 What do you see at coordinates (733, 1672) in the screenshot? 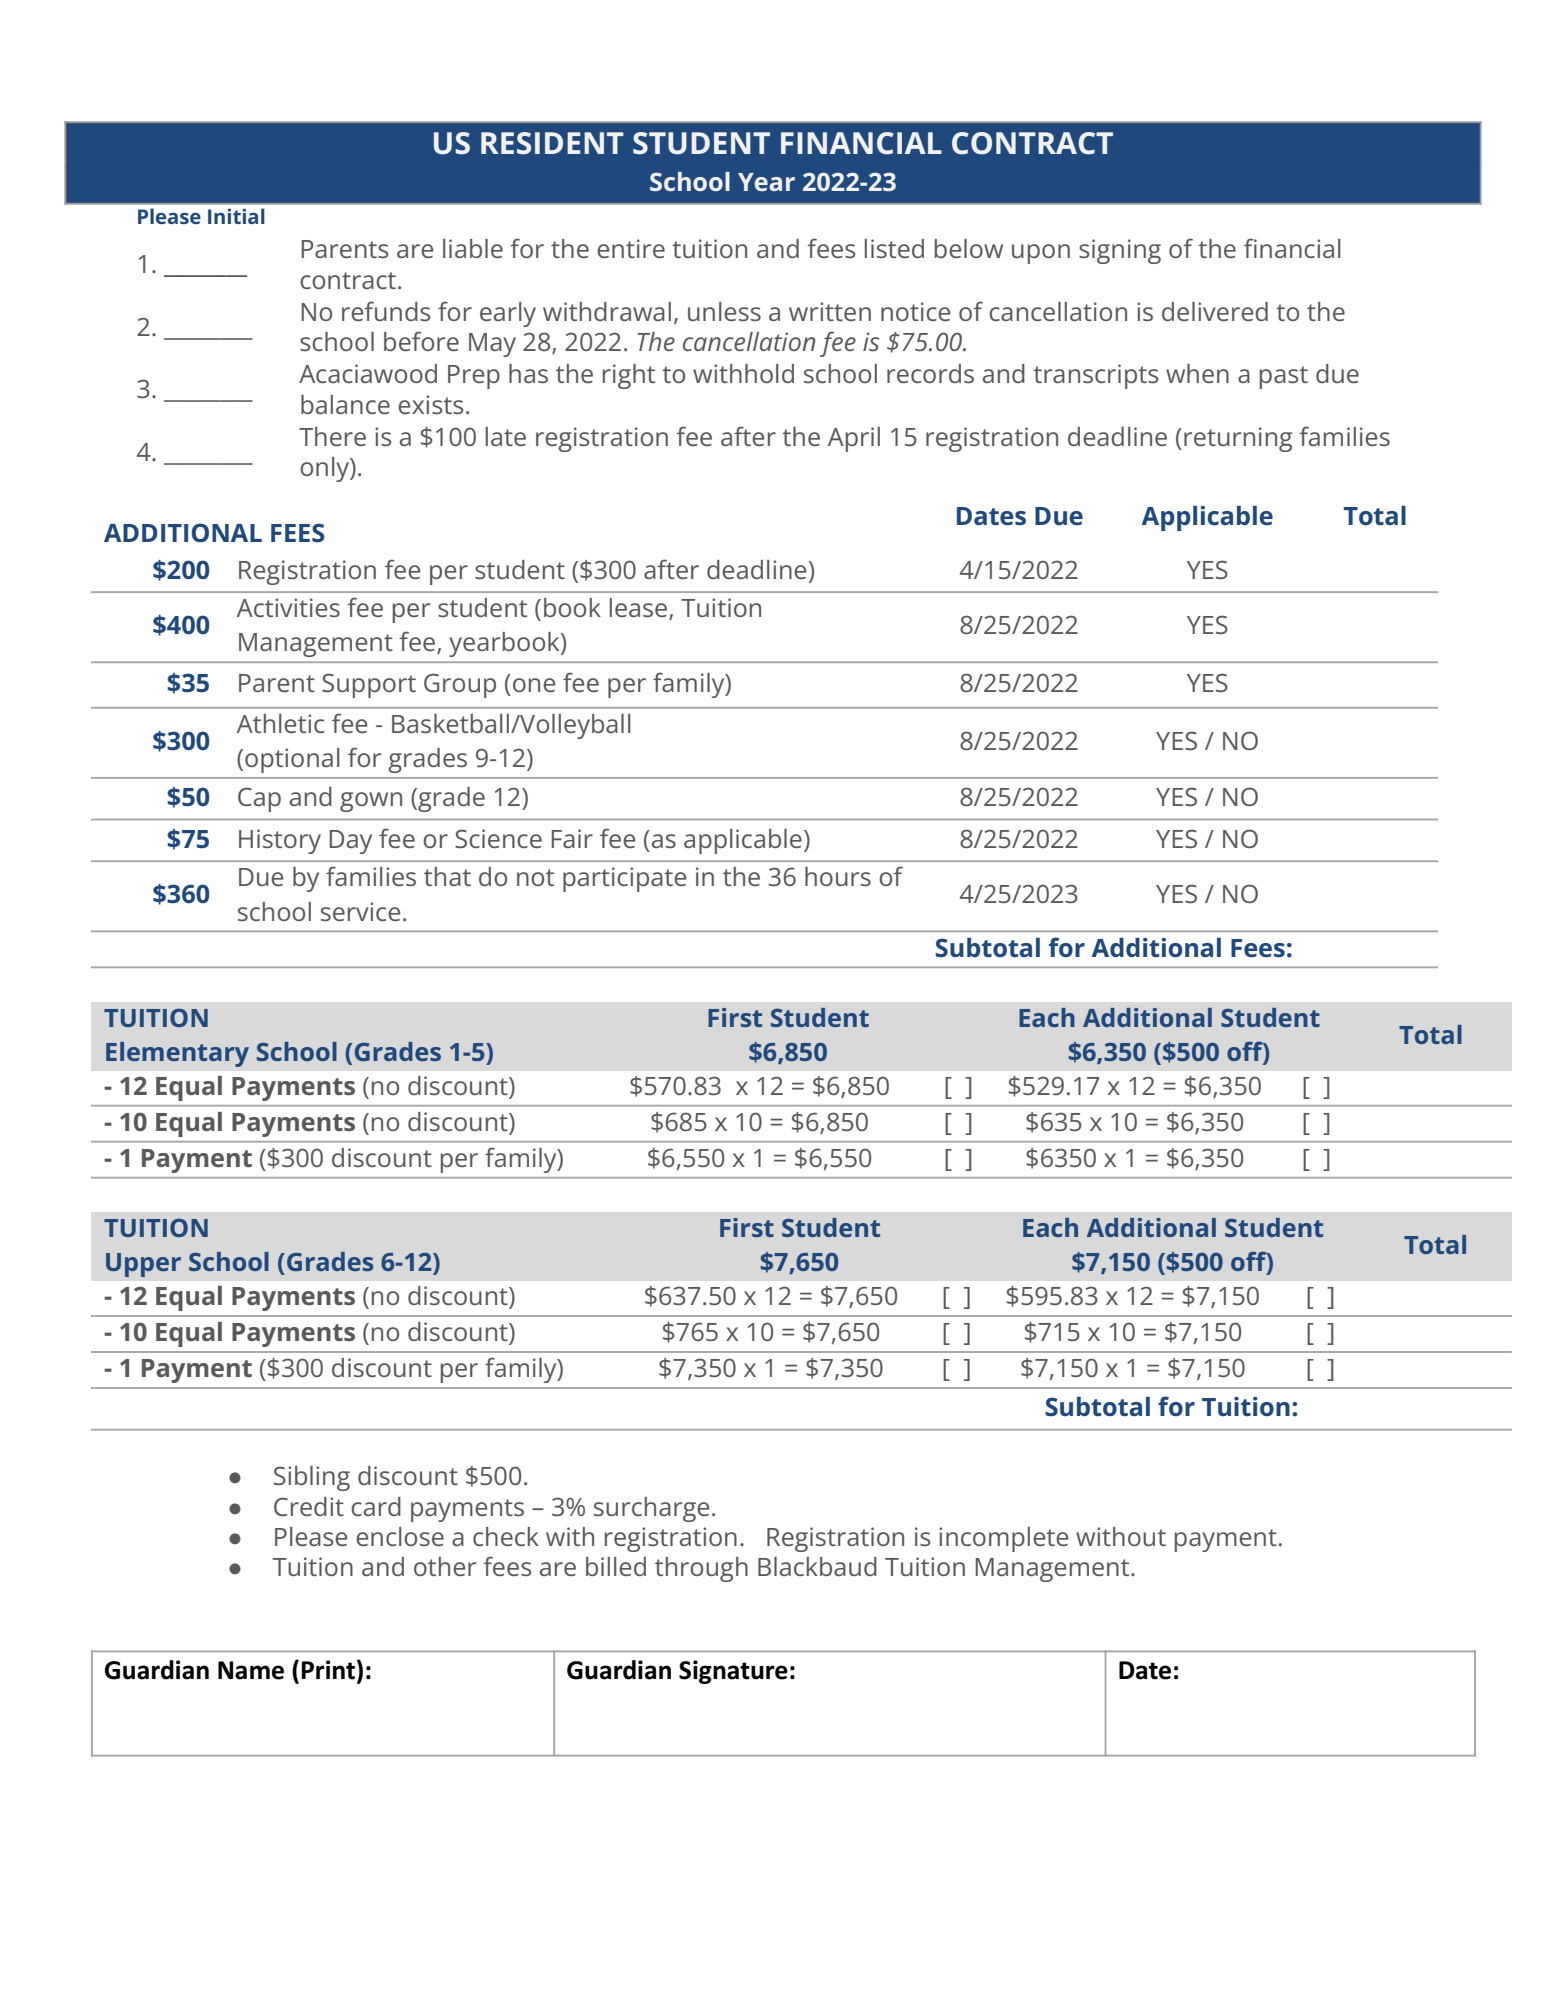
I see `Signature` at bounding box center [733, 1672].
